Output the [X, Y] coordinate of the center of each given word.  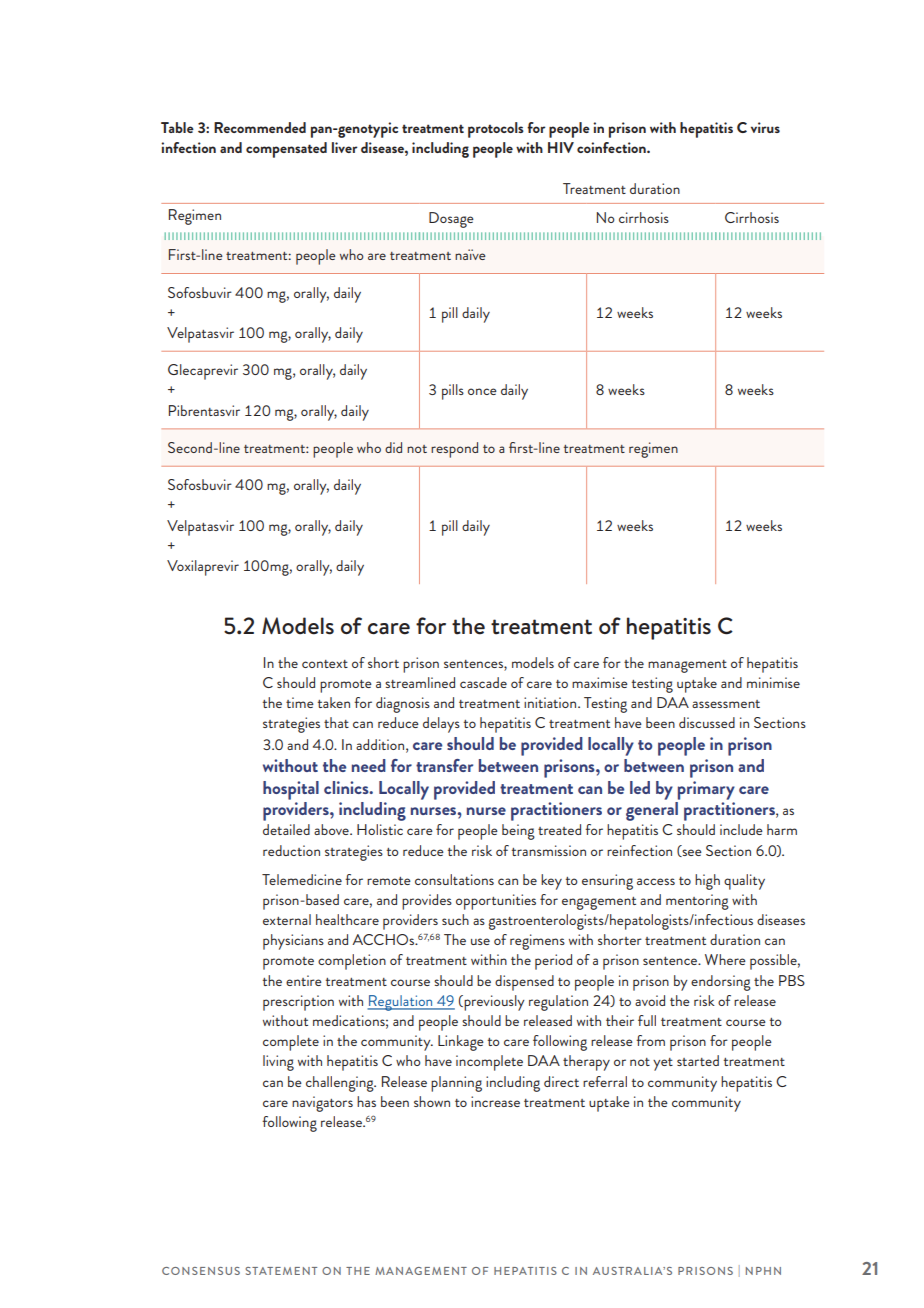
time [300, 702]
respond [454, 450]
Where [725, 959]
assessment [726, 704]
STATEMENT [281, 1271]
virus [765, 127]
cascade [483, 682]
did [393, 447]
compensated [286, 150]
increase [495, 1101]
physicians [293, 942]
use [480, 941]
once [482, 391]
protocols [496, 130]
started [698, 1060]
